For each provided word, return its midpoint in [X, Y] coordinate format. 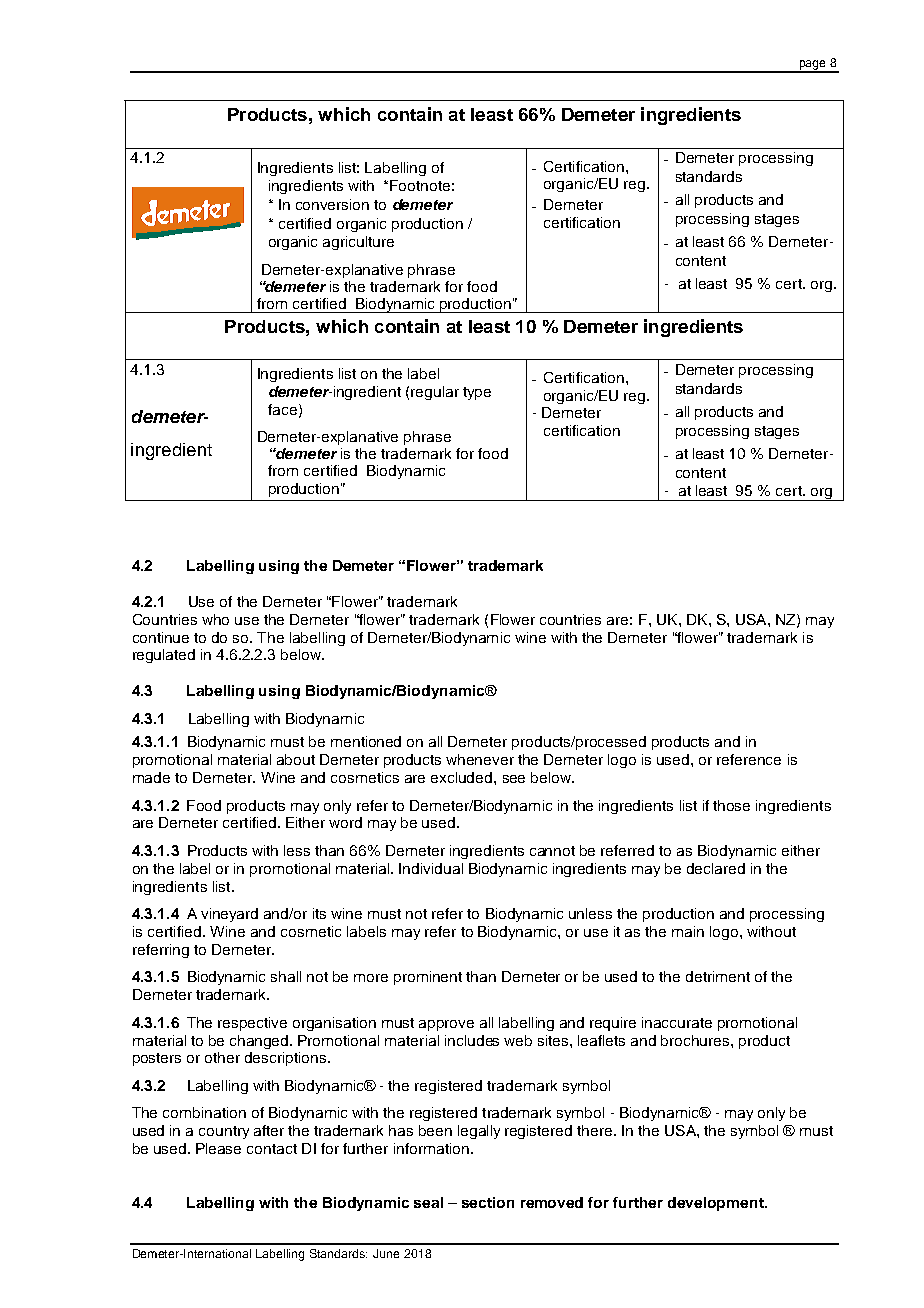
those [731, 805]
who [215, 619]
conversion [332, 204]
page [812, 66]
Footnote [420, 185]
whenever [480, 759]
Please [218, 1148]
